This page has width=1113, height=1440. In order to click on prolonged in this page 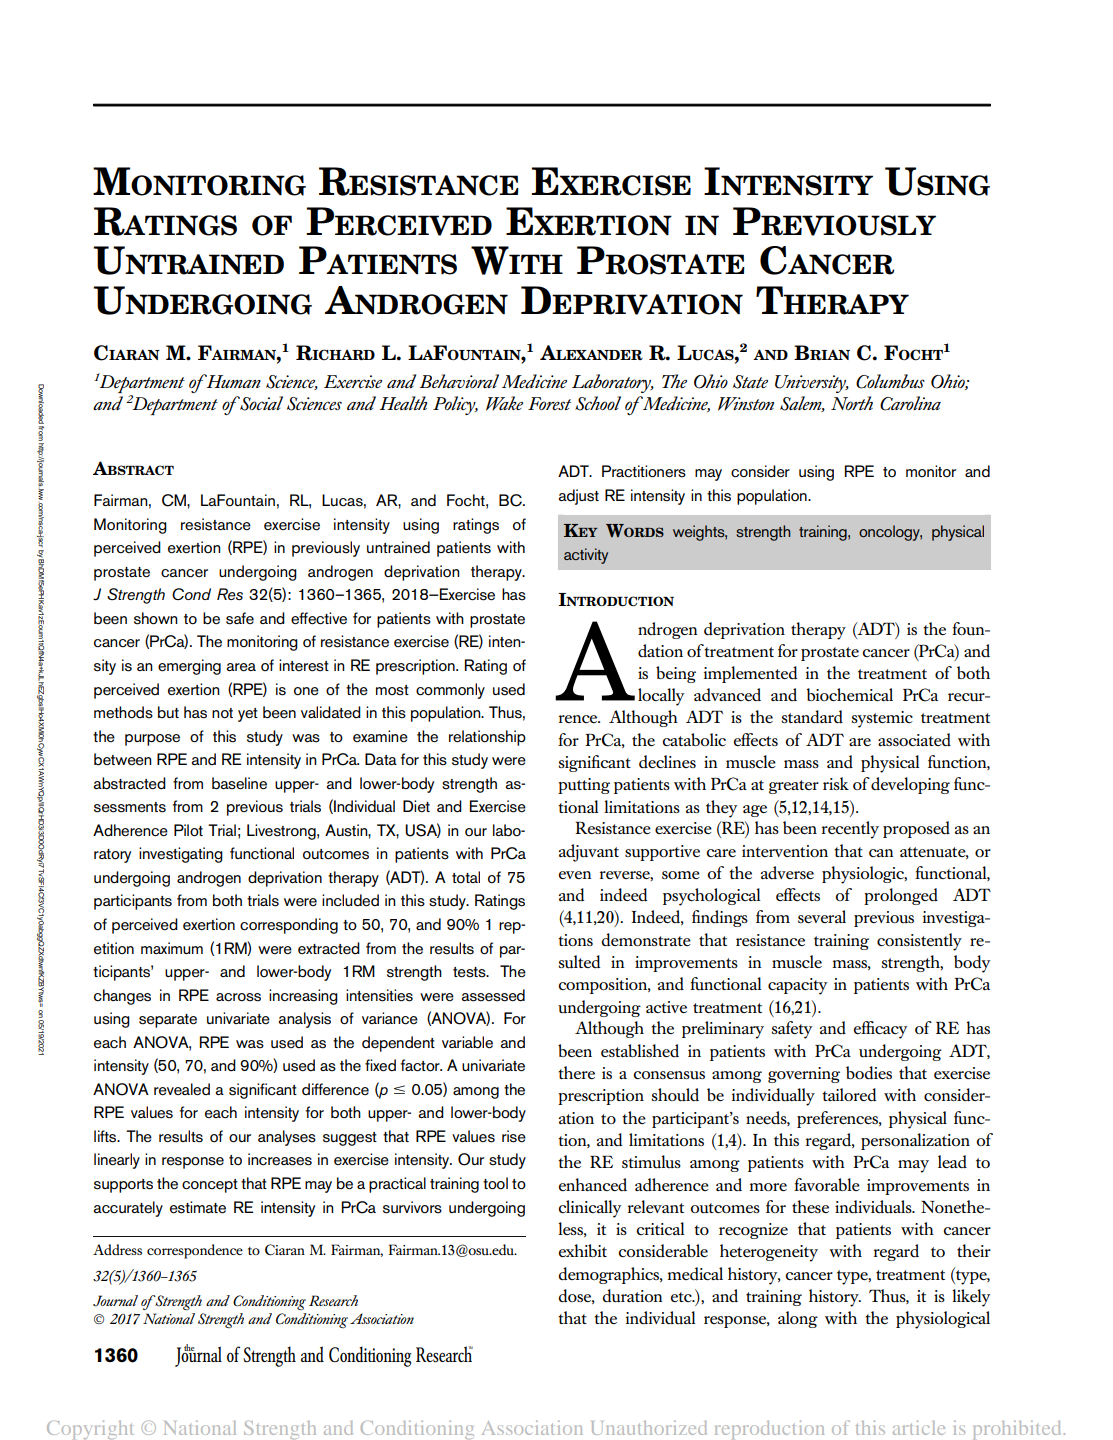, I will do `click(901, 896)`.
